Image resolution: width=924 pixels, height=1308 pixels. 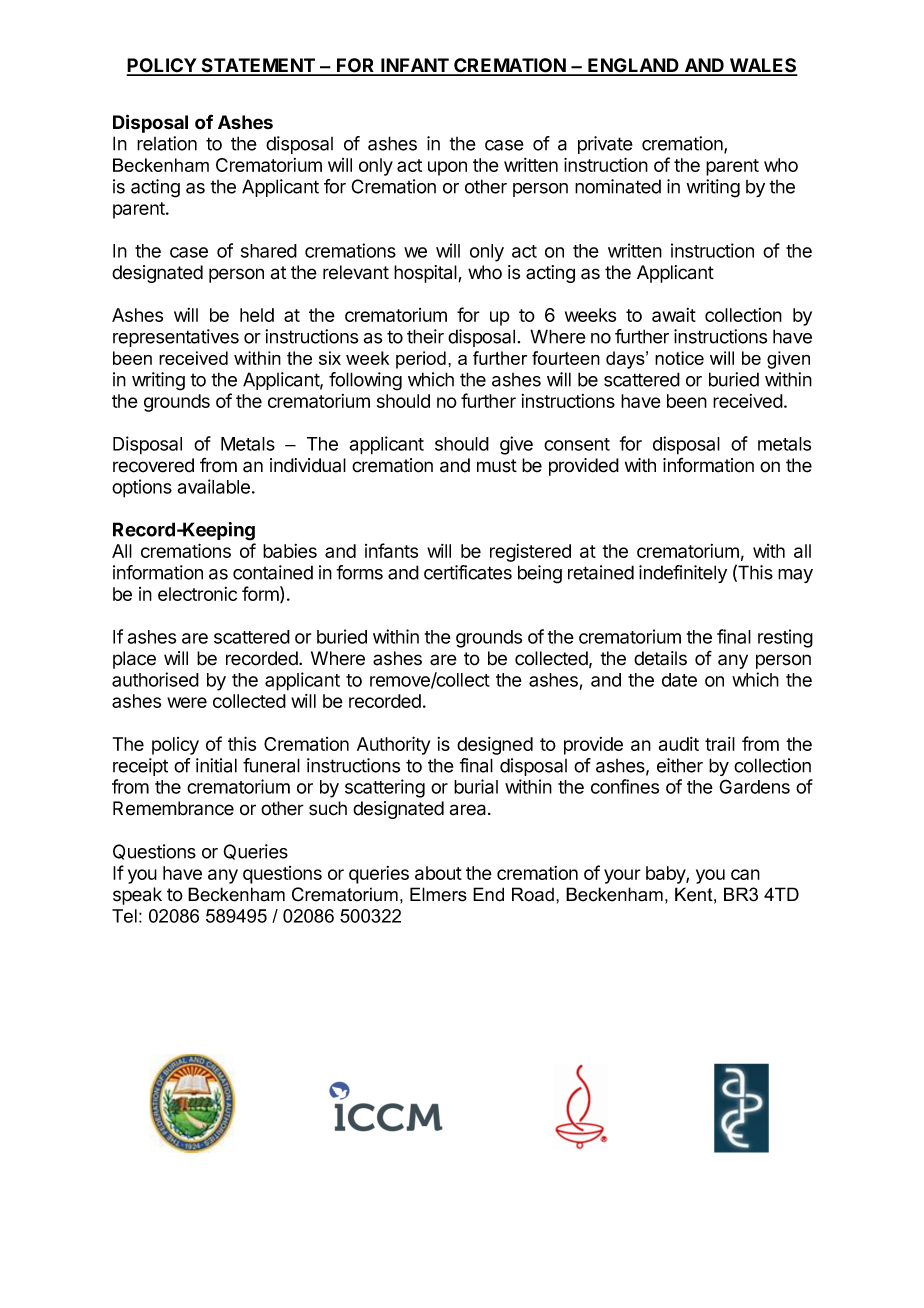 What do you see at coordinates (762, 66) in the document?
I see `WALES` at bounding box center [762, 66].
